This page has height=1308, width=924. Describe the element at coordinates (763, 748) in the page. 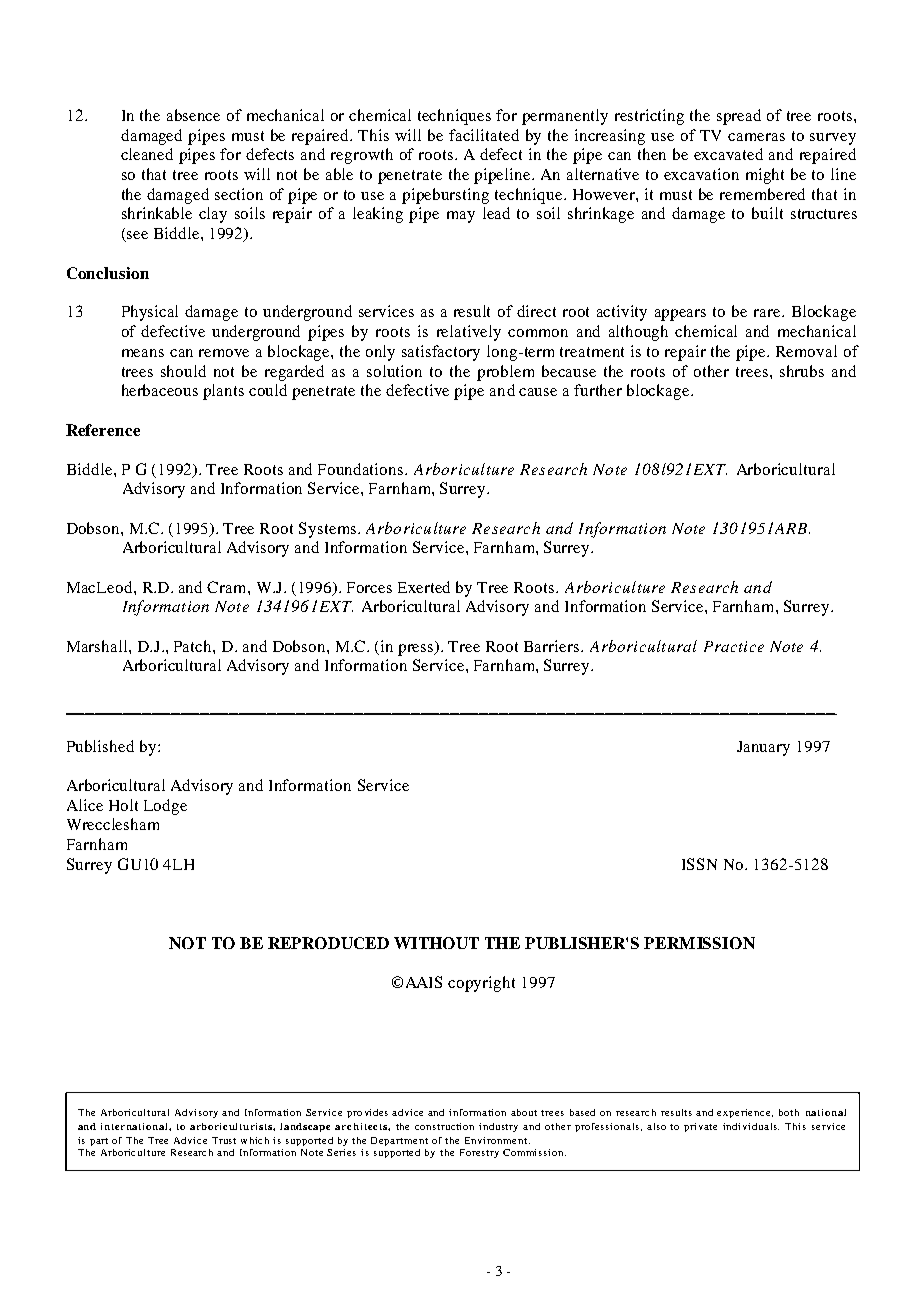

I see `January` at that location.
